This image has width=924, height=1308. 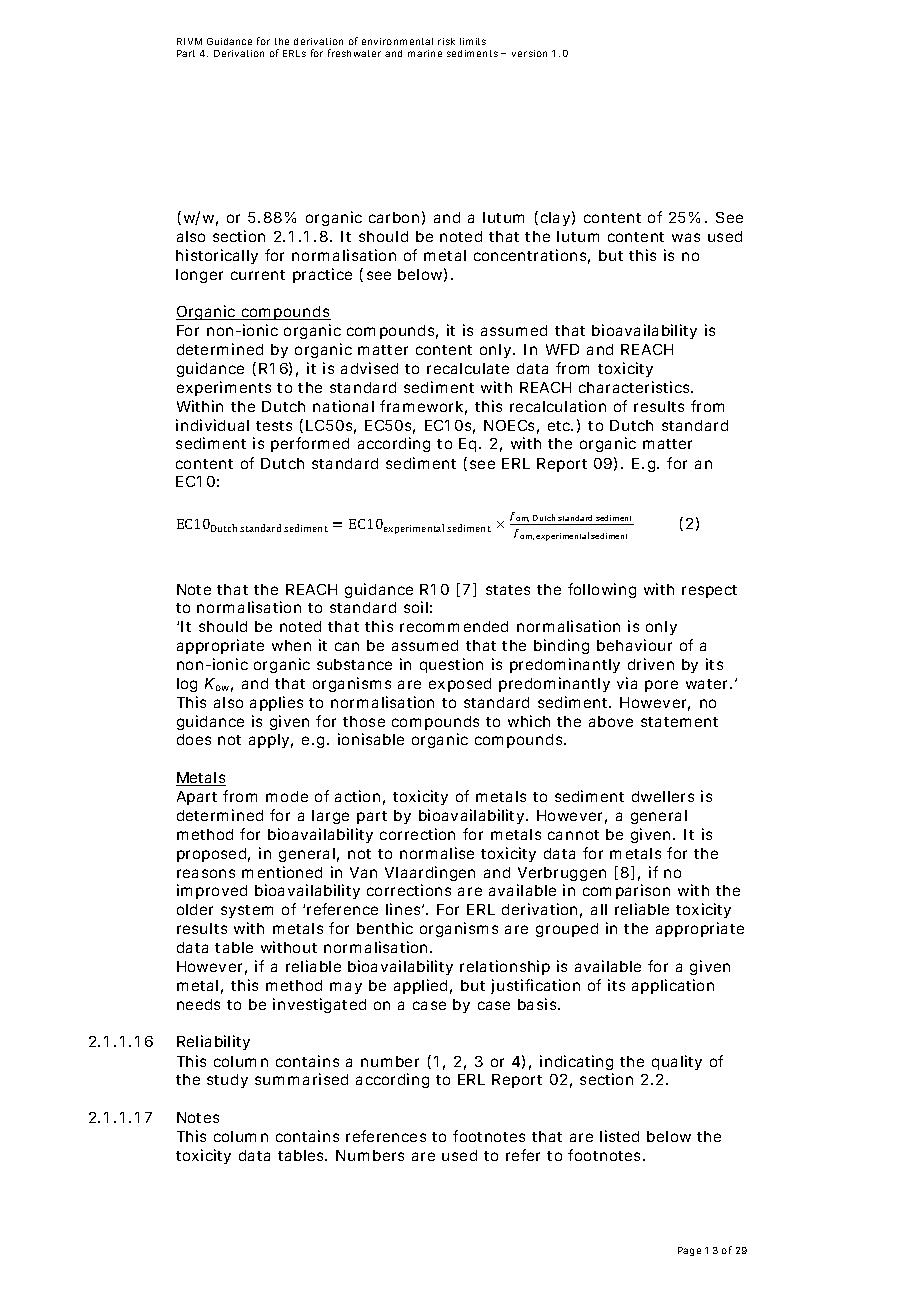 What do you see at coordinates (454, 626) in the image?
I see `recommended` at bounding box center [454, 626].
